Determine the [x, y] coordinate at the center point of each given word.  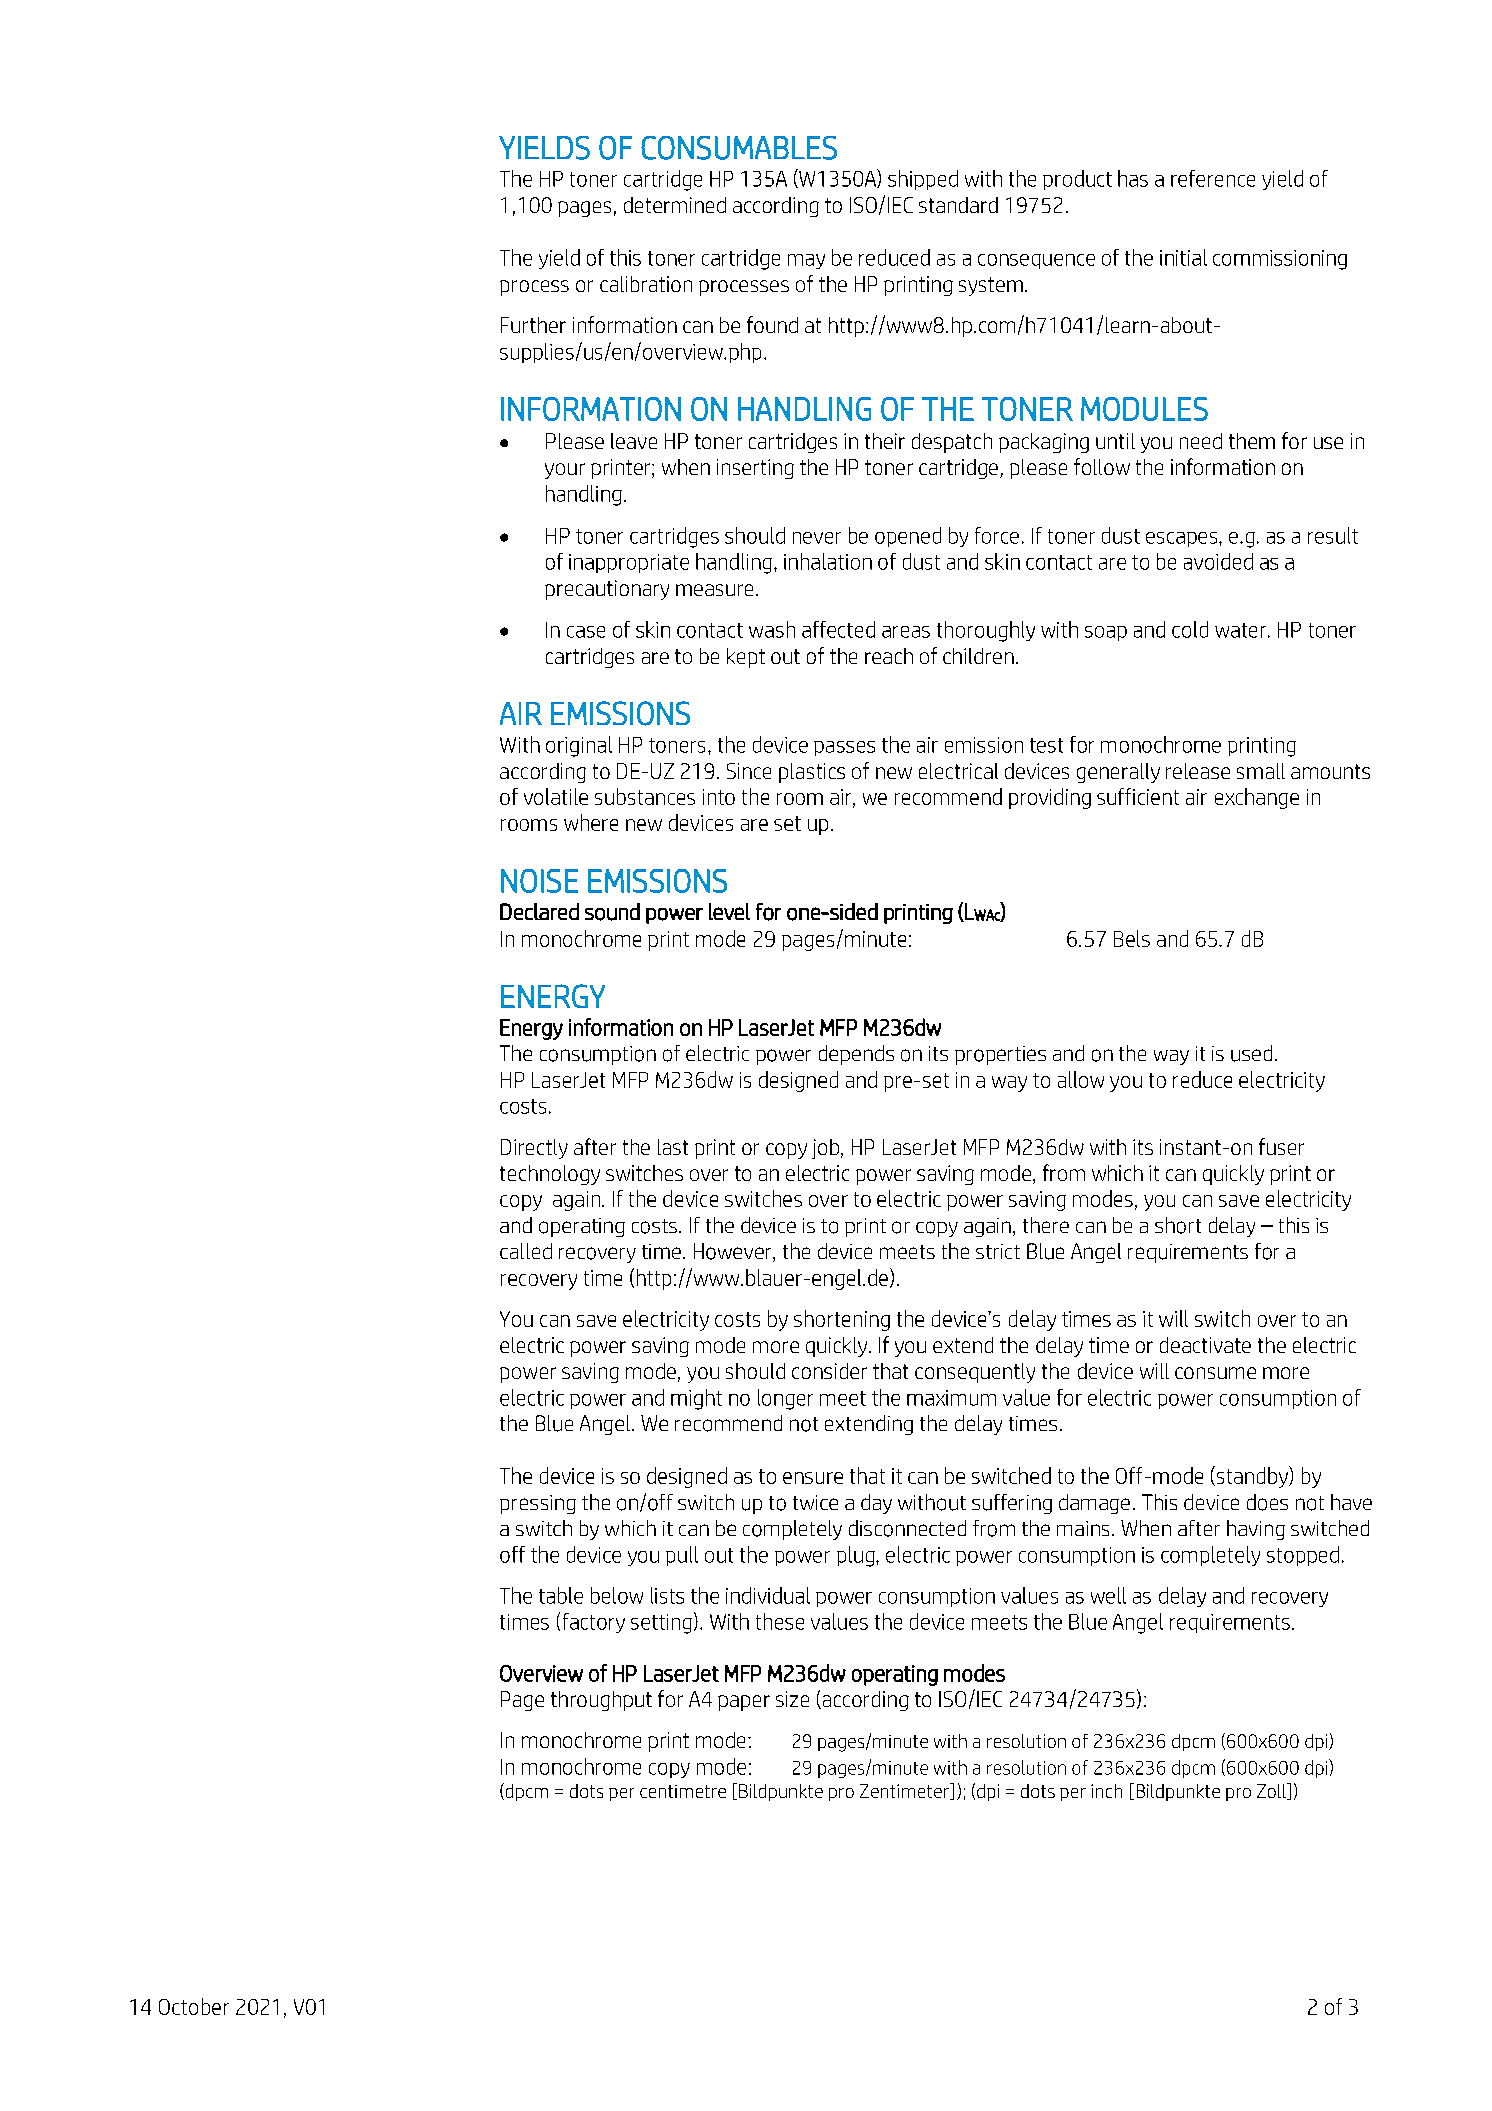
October [194, 2006]
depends [856, 1055]
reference [1213, 178]
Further [533, 325]
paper [744, 1703]
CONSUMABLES [739, 148]
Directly [534, 1149]
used [1251, 1053]
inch [1106, 1791]
